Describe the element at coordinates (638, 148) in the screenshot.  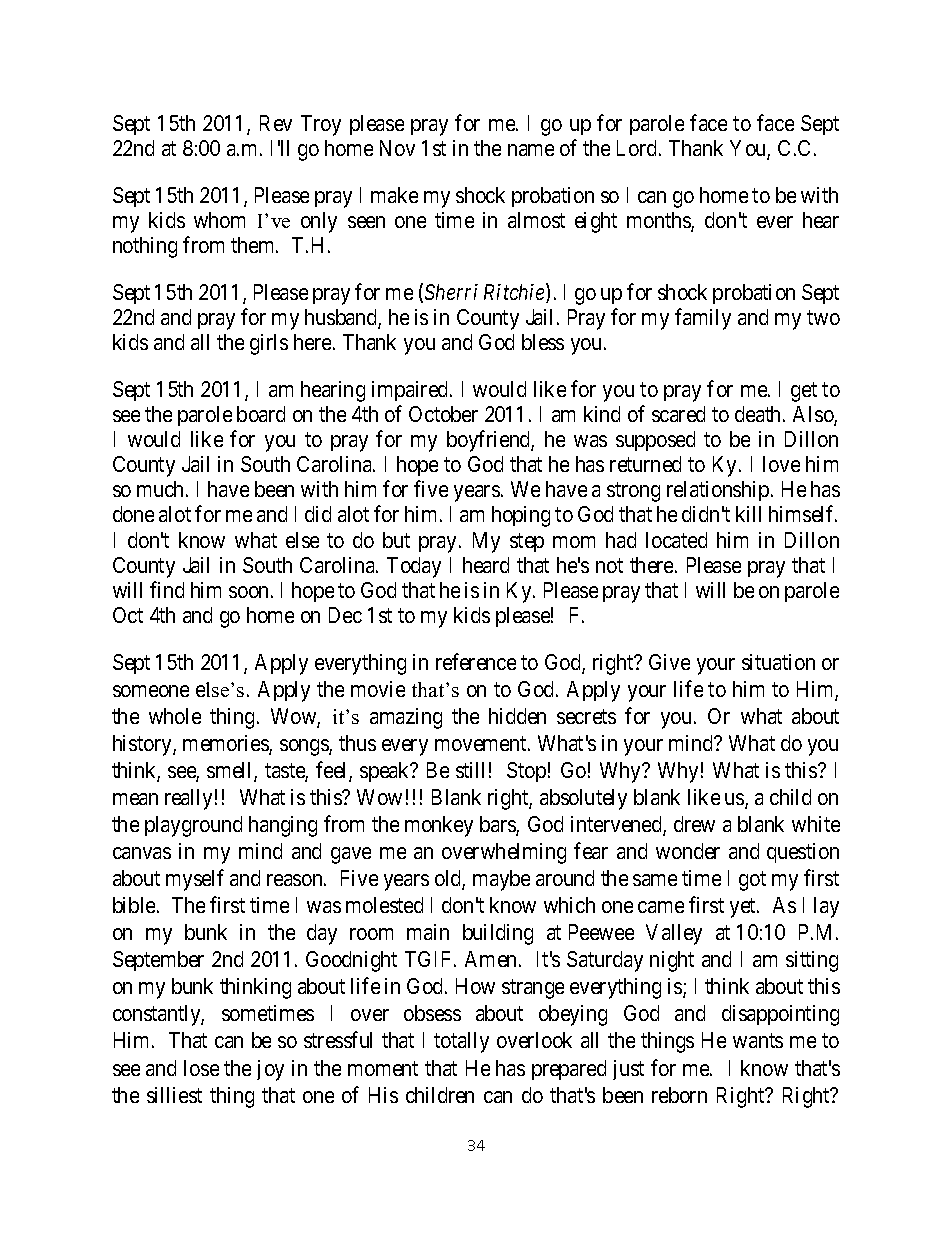
I see `Lord` at that location.
